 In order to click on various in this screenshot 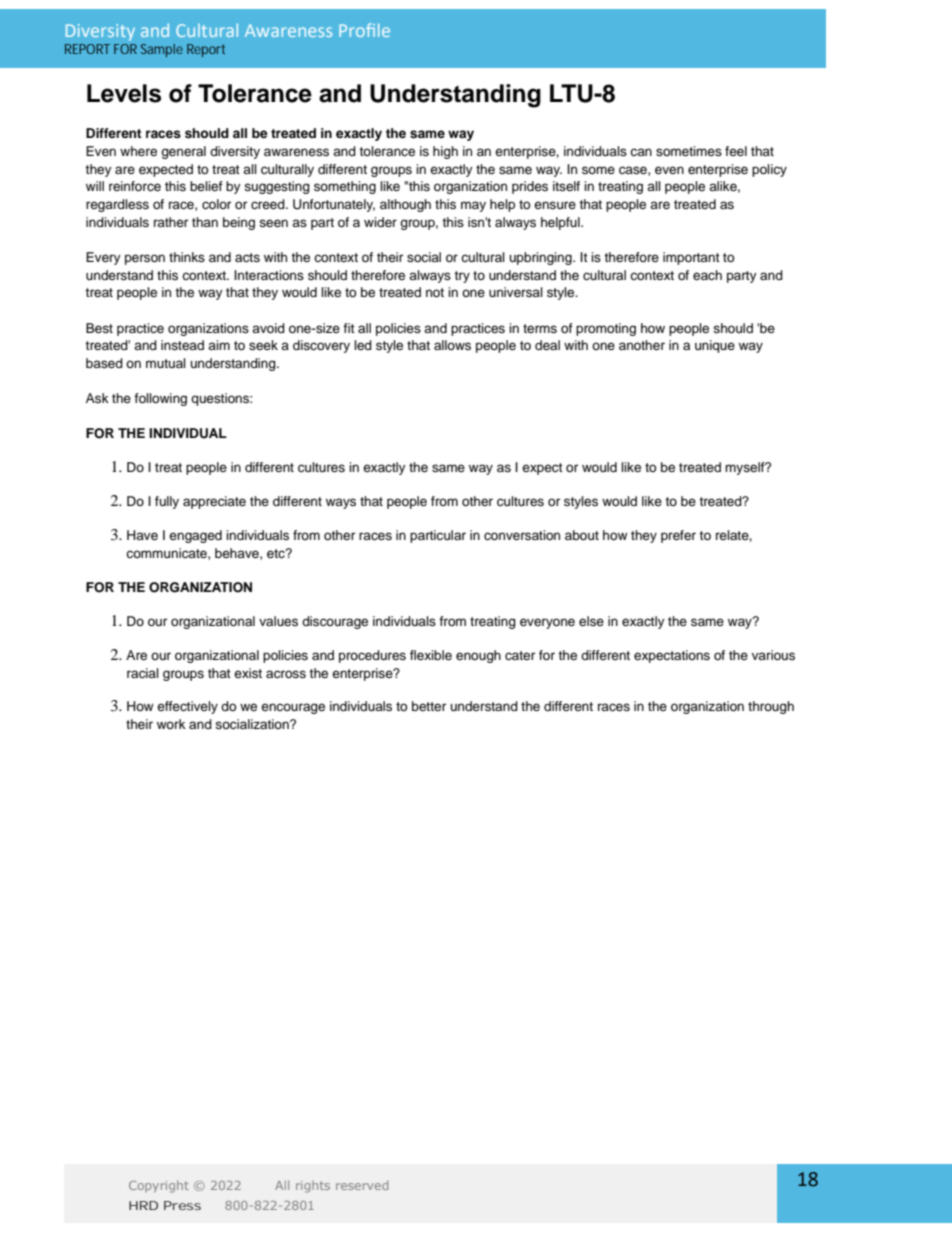, I will do `click(773, 655)`.
